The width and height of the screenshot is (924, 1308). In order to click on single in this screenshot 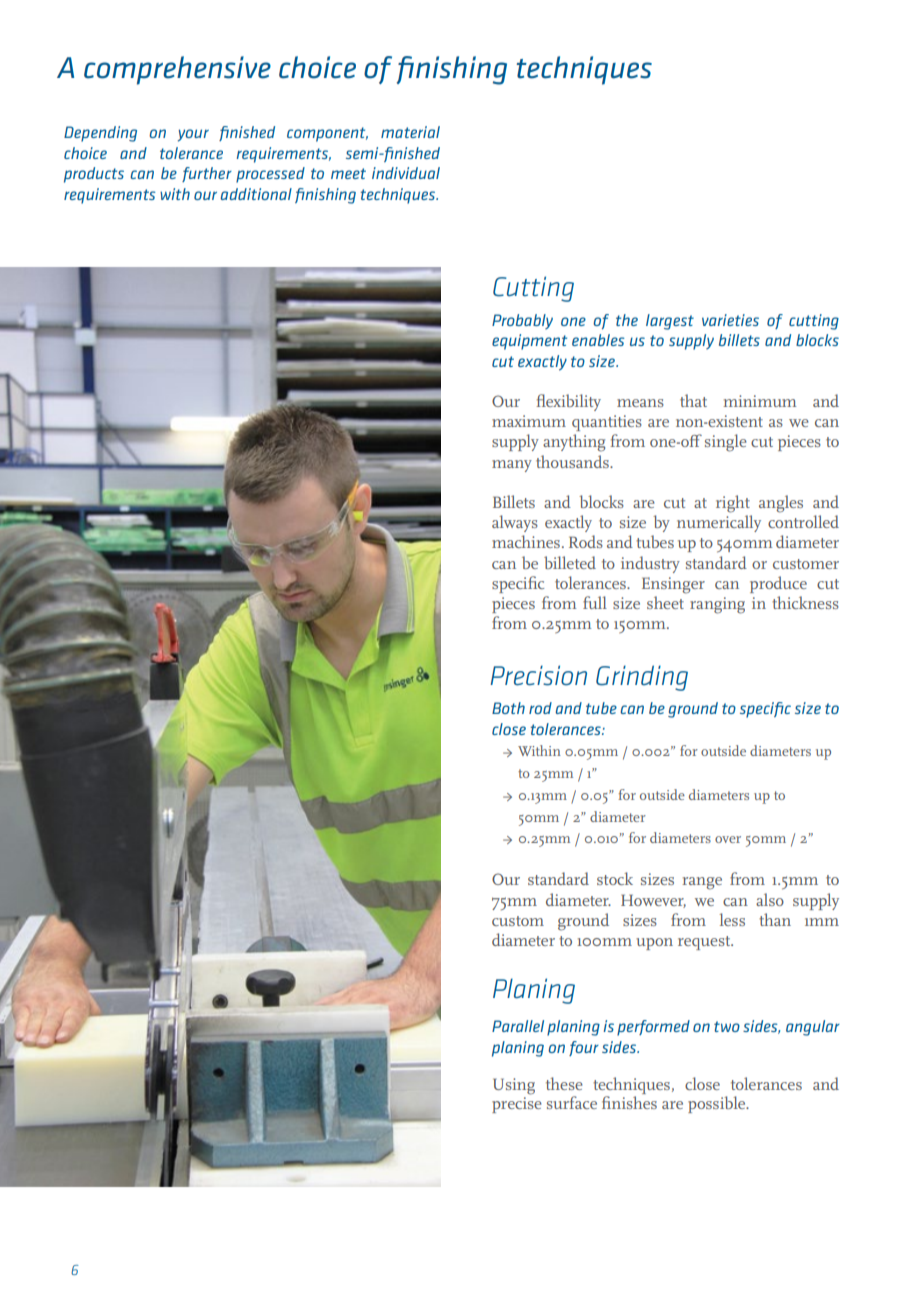, I will do `click(726, 443)`.
